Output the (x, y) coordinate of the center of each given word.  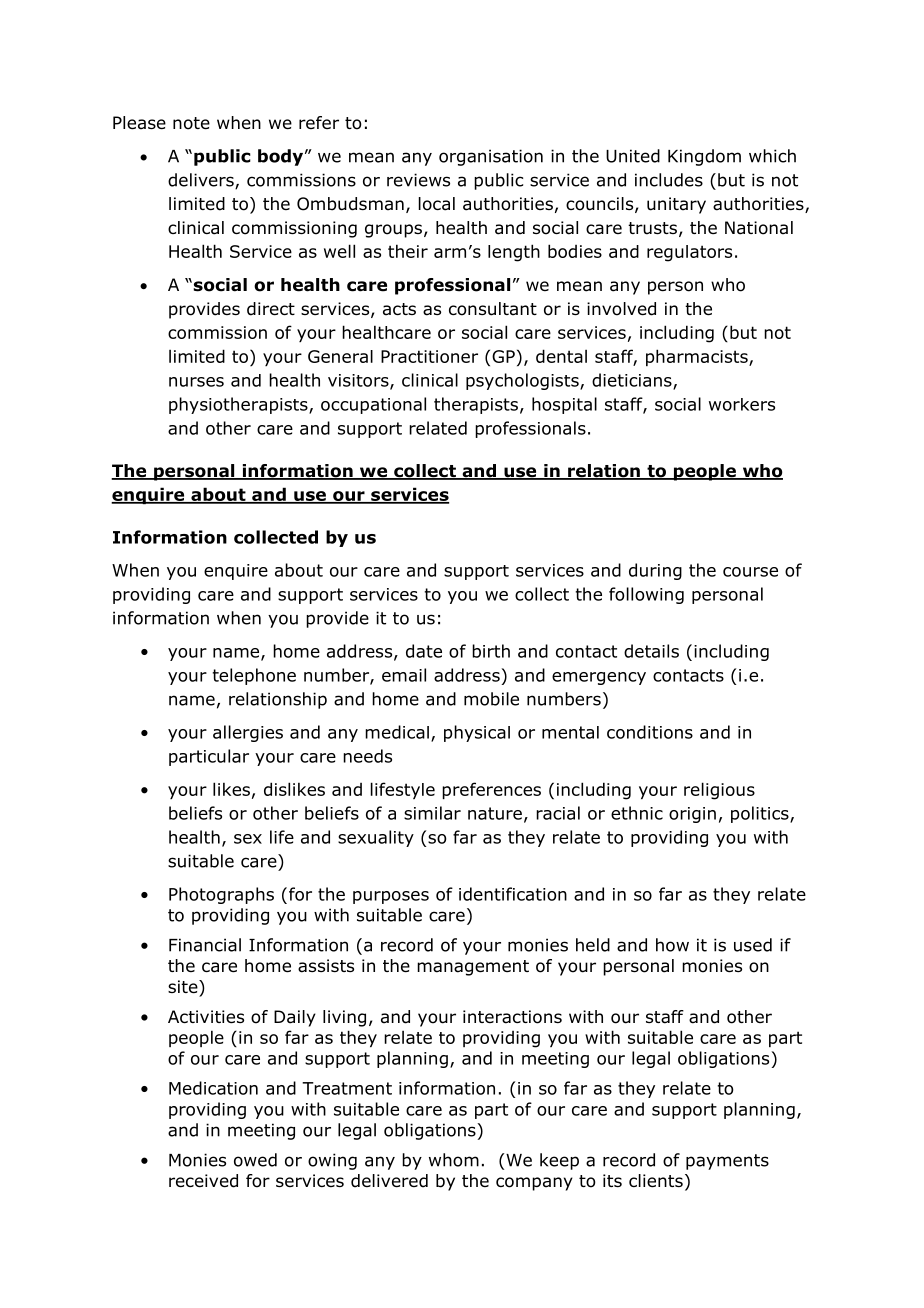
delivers (202, 181)
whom (454, 1160)
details (651, 651)
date (424, 651)
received (203, 1181)
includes (669, 180)
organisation (491, 157)
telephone (254, 676)
